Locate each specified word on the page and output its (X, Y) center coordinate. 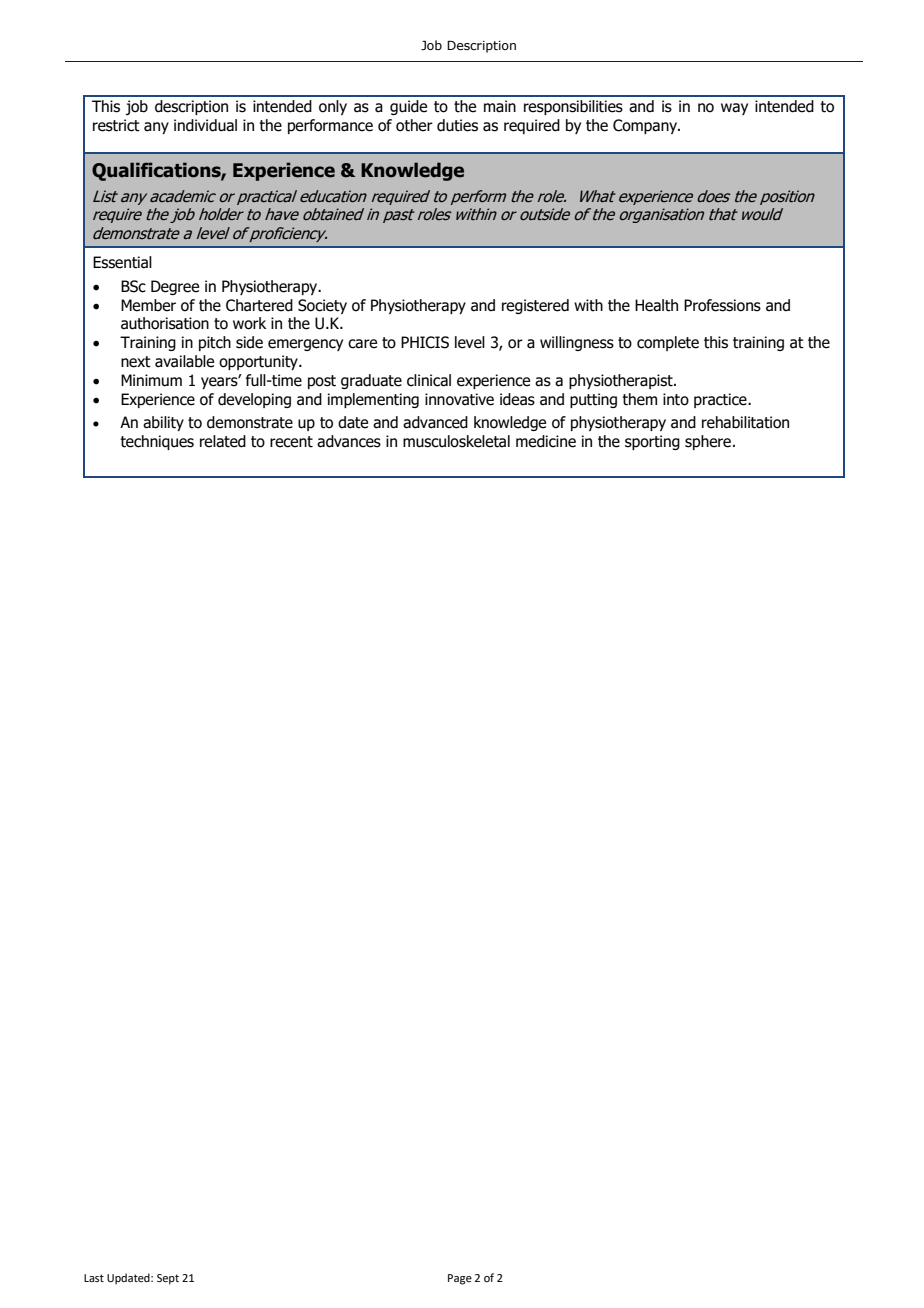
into (676, 399)
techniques (157, 442)
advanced (435, 422)
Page (460, 1279)
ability (163, 423)
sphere (708, 442)
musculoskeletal (456, 441)
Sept (168, 1279)
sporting (652, 442)
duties (457, 125)
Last (94, 1278)
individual (205, 125)
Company (646, 126)
